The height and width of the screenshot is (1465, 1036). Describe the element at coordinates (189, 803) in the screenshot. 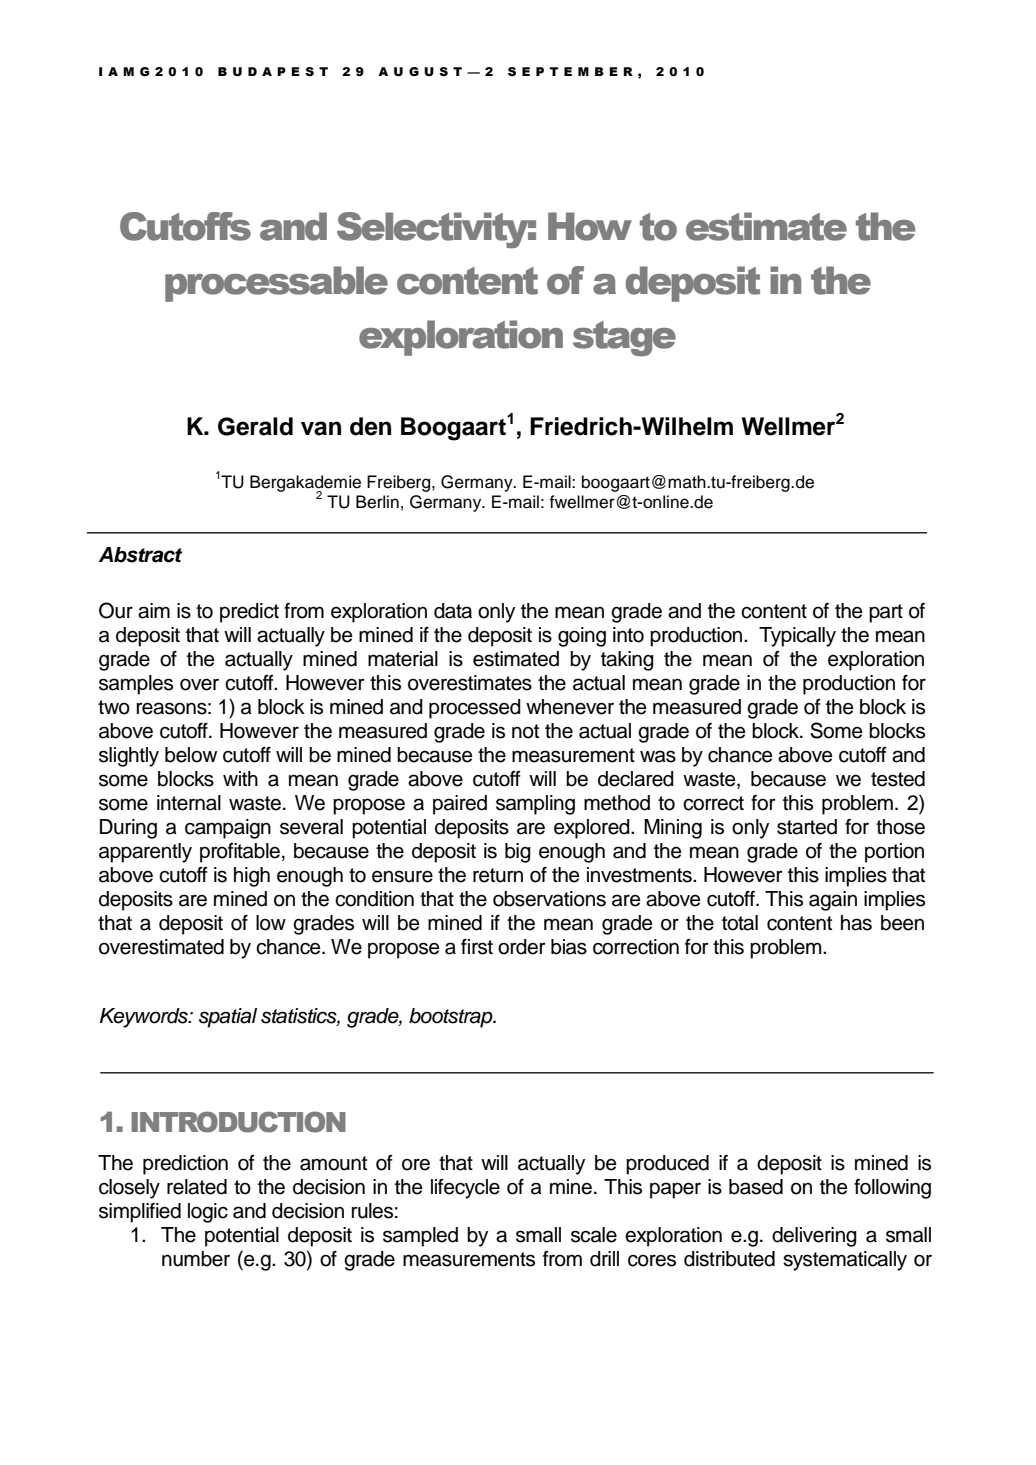

I see `internal` at that location.
